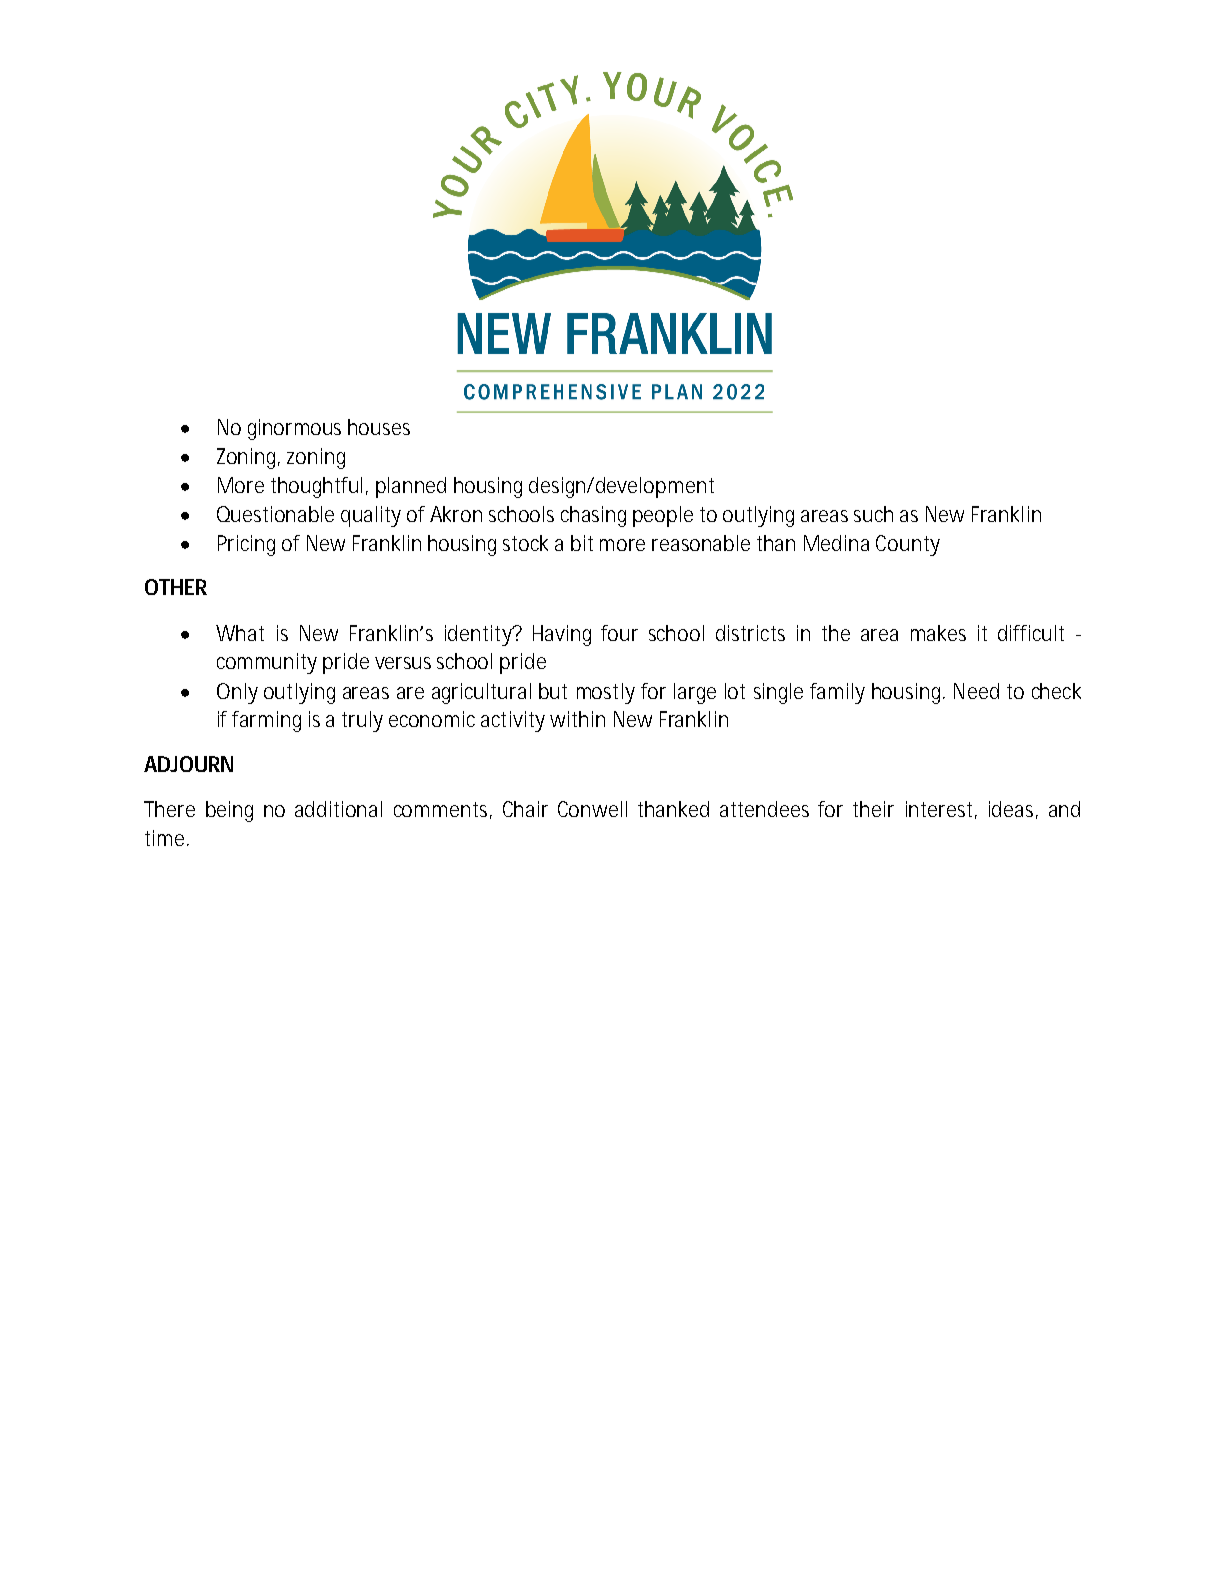  I want to click on County, so click(908, 545).
